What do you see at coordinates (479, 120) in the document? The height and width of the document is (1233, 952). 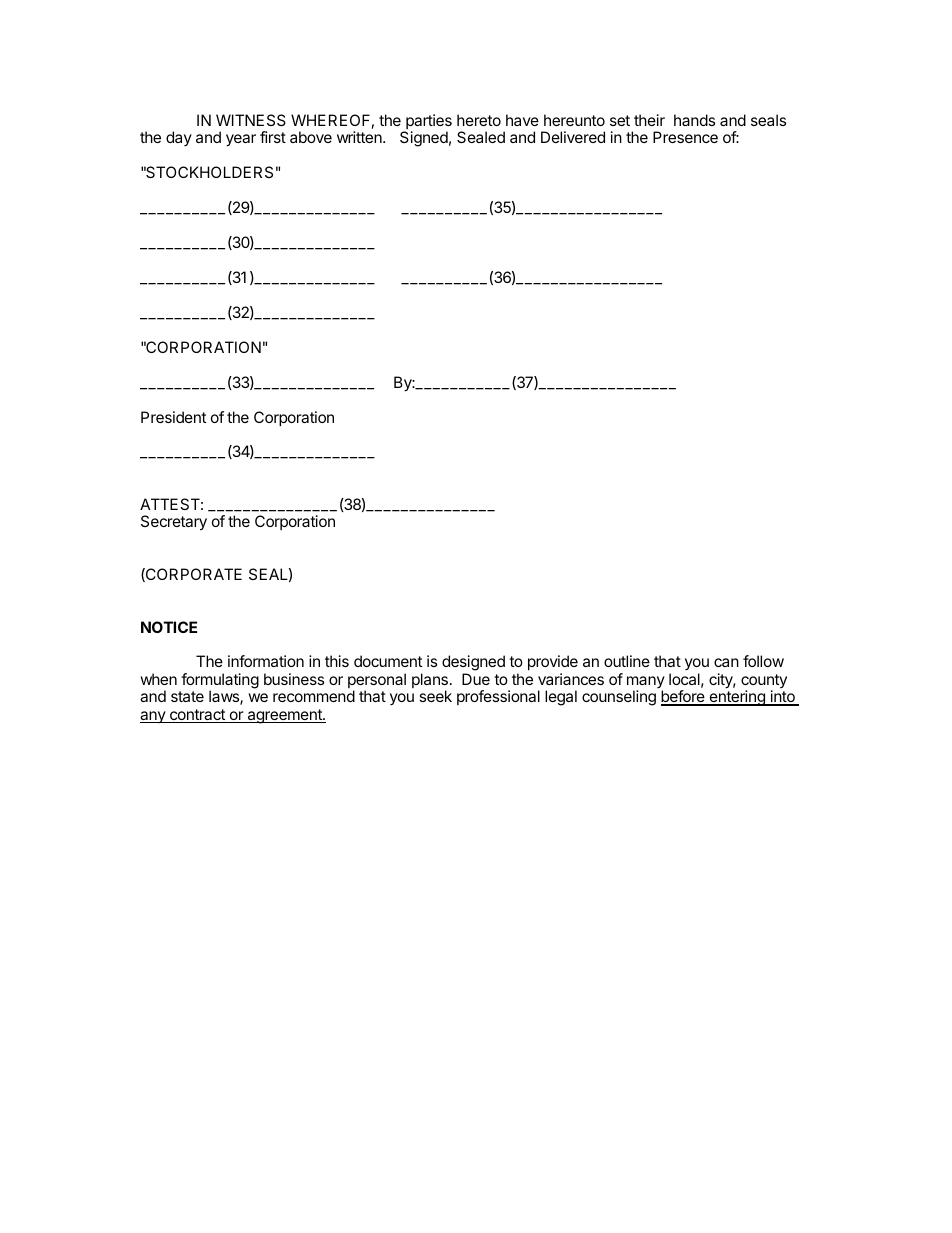 I see `hereto` at bounding box center [479, 120].
